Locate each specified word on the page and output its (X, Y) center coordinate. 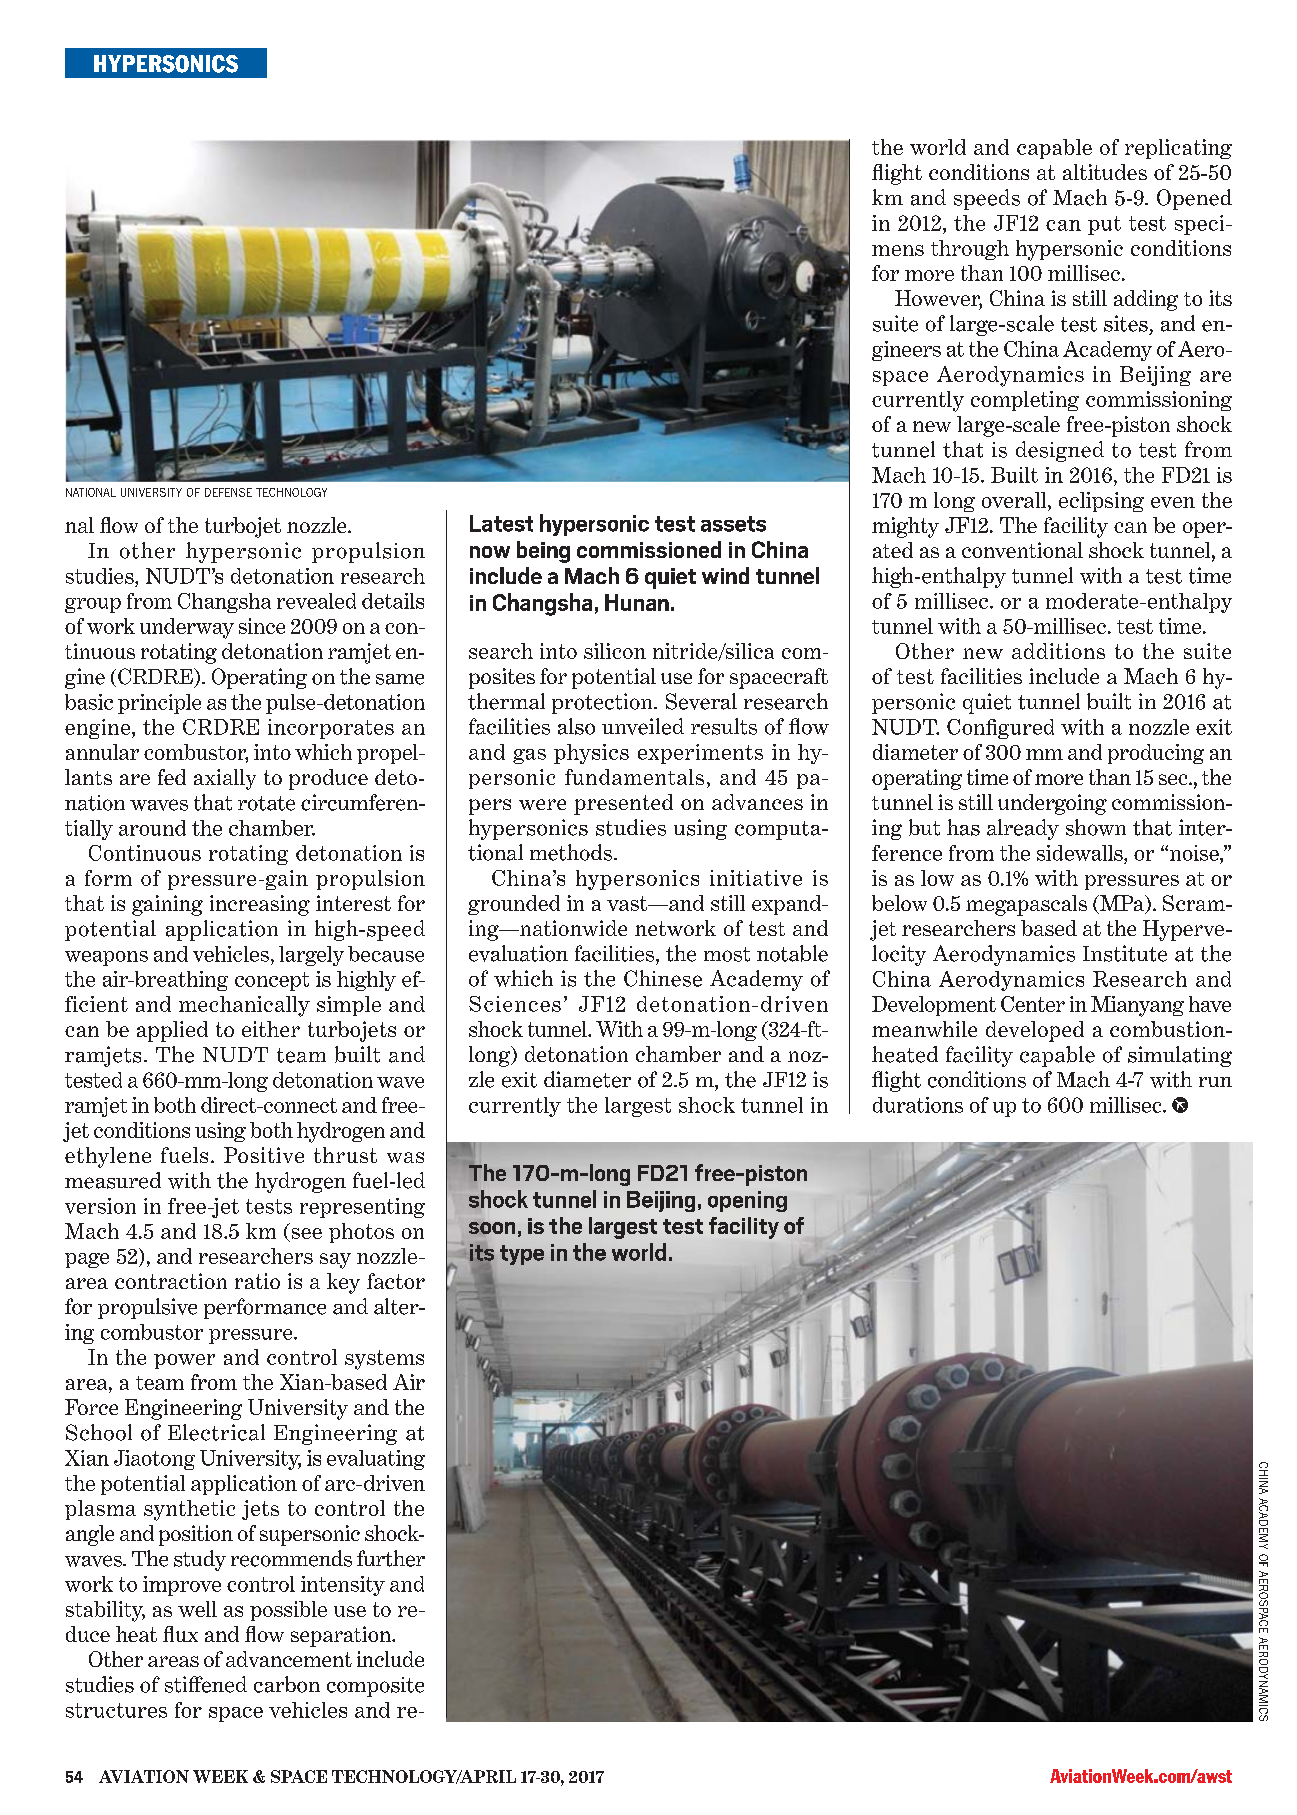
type (522, 1255)
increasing (260, 905)
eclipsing (1101, 502)
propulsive (147, 1308)
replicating (1178, 149)
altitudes (1105, 172)
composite (375, 1687)
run (1215, 1082)
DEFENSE (228, 492)
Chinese (663, 978)
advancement (289, 1659)
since (262, 626)
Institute (1125, 953)
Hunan (637, 602)
